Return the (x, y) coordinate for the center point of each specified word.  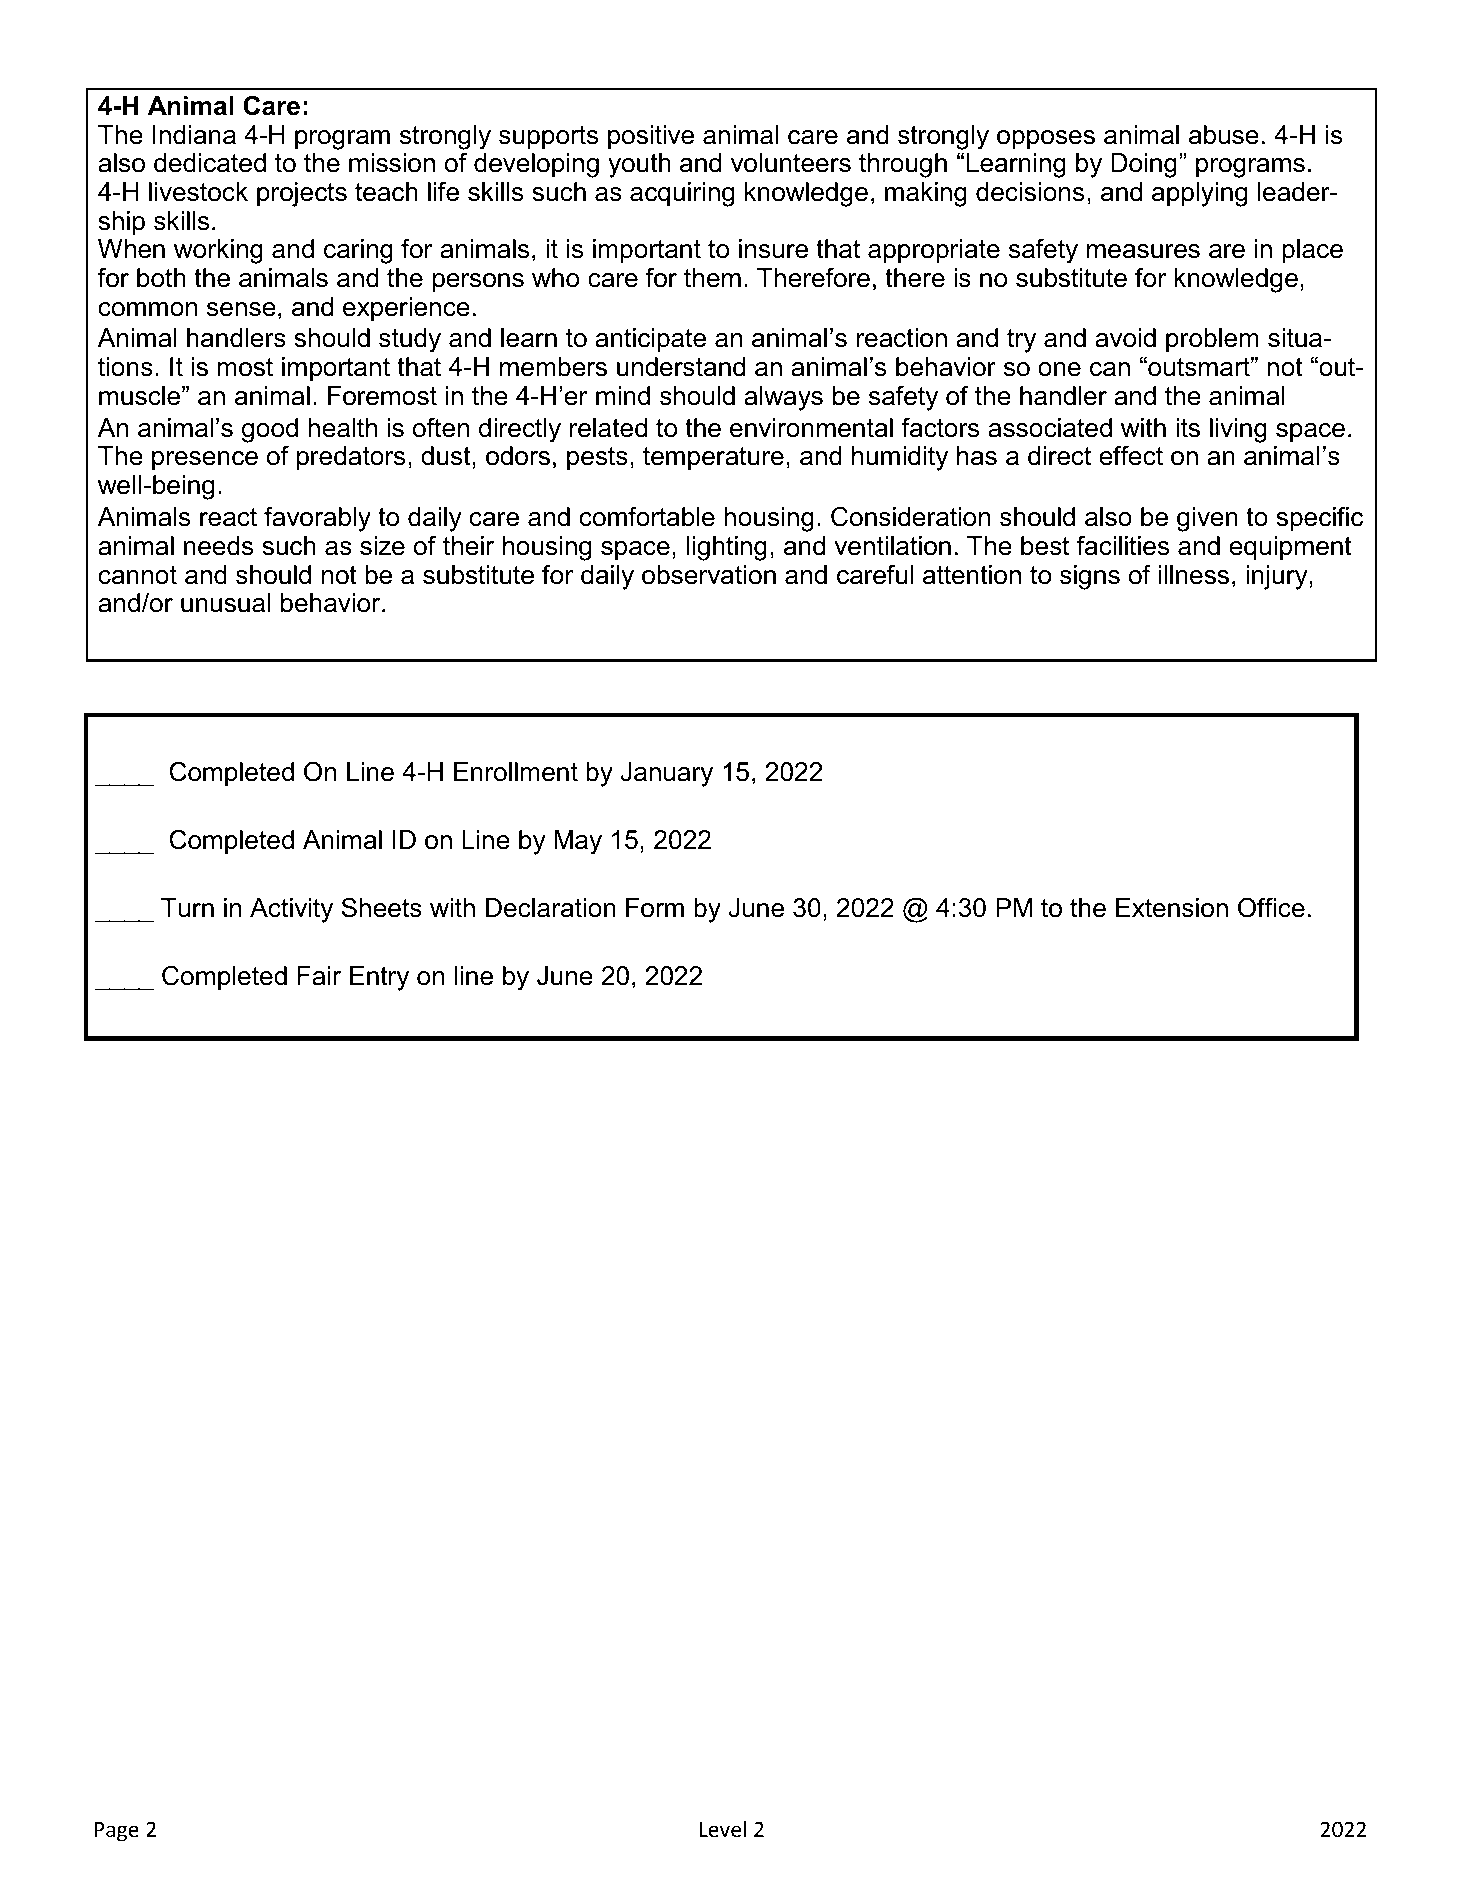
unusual (225, 603)
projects (302, 194)
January (666, 774)
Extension (1172, 908)
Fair (319, 976)
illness (1194, 575)
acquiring (682, 194)
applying (1199, 194)
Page (116, 1832)
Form (655, 908)
